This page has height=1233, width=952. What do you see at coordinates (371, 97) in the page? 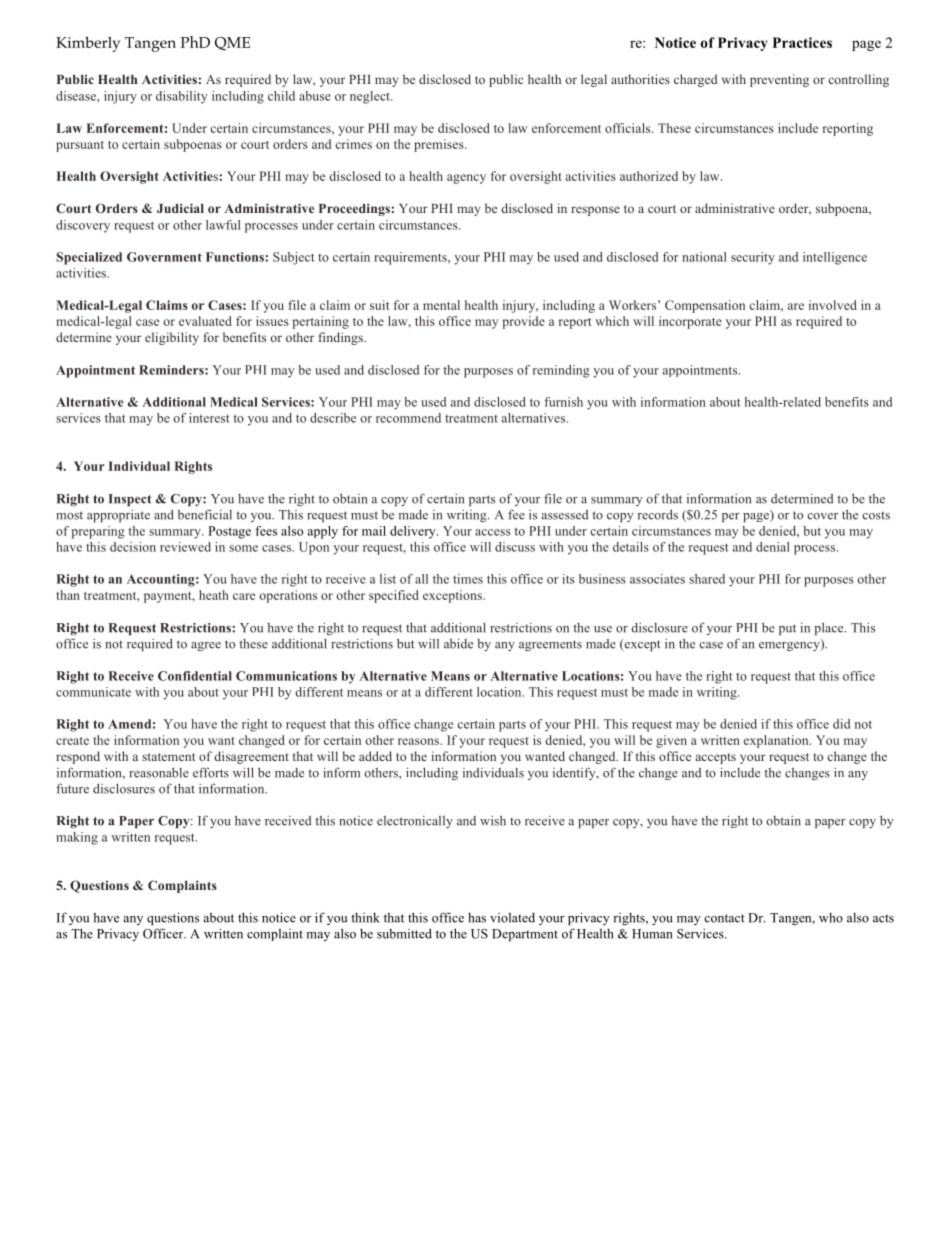
I see `neglect` at bounding box center [371, 97].
